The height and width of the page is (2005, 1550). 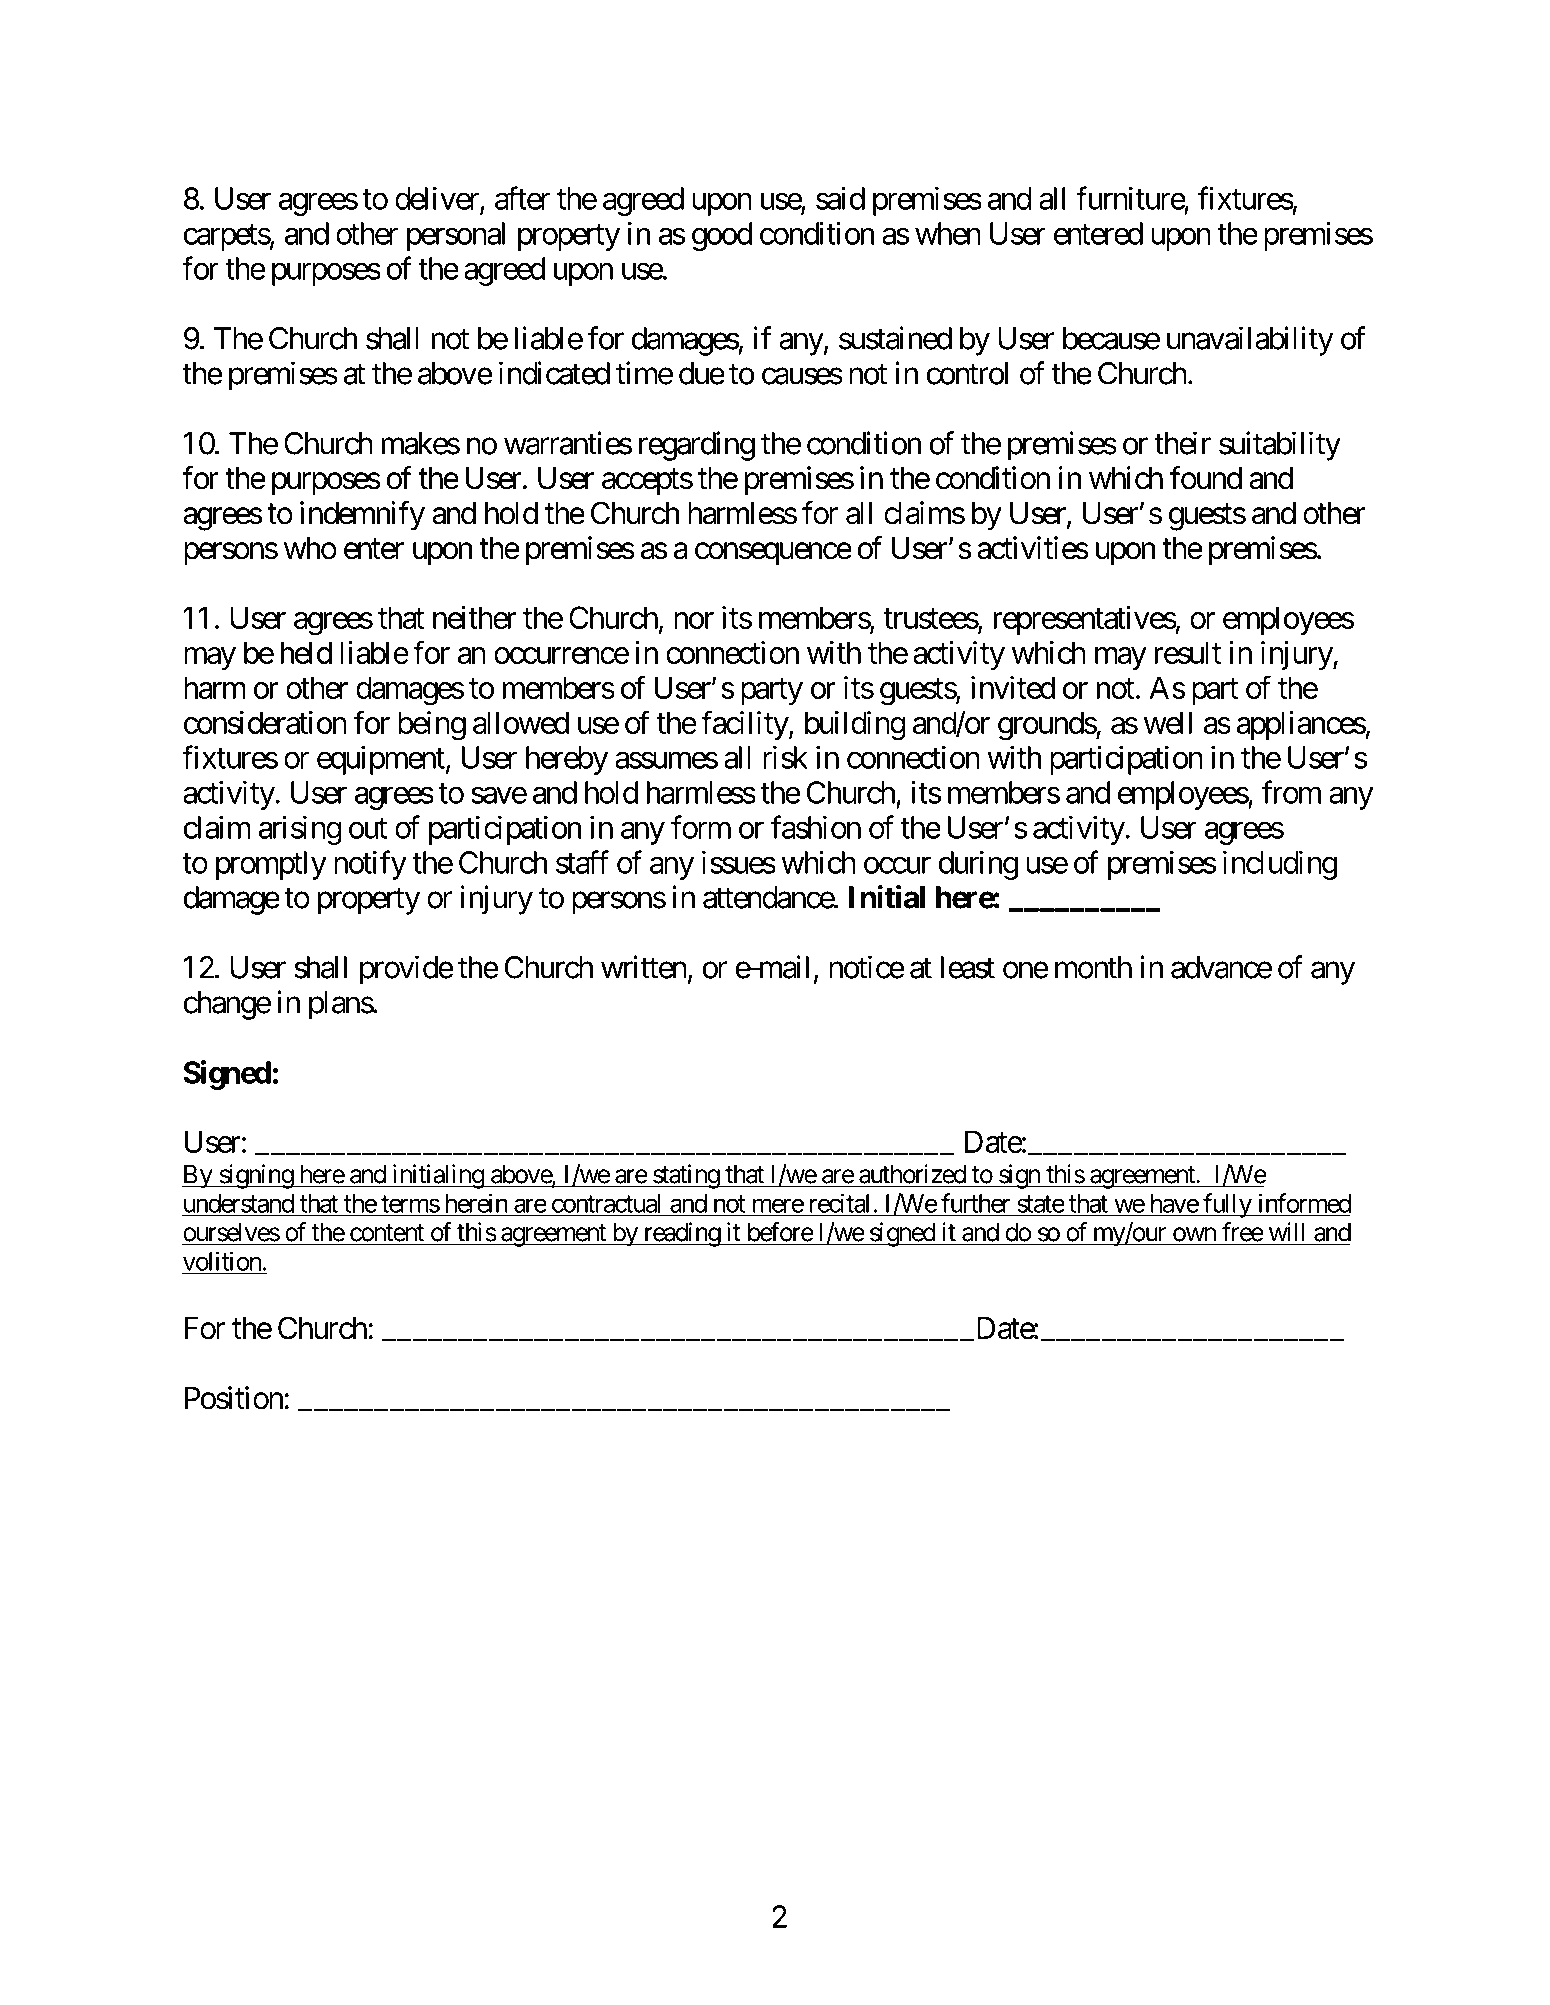 I want to click on unavailability, so click(x=1250, y=341).
